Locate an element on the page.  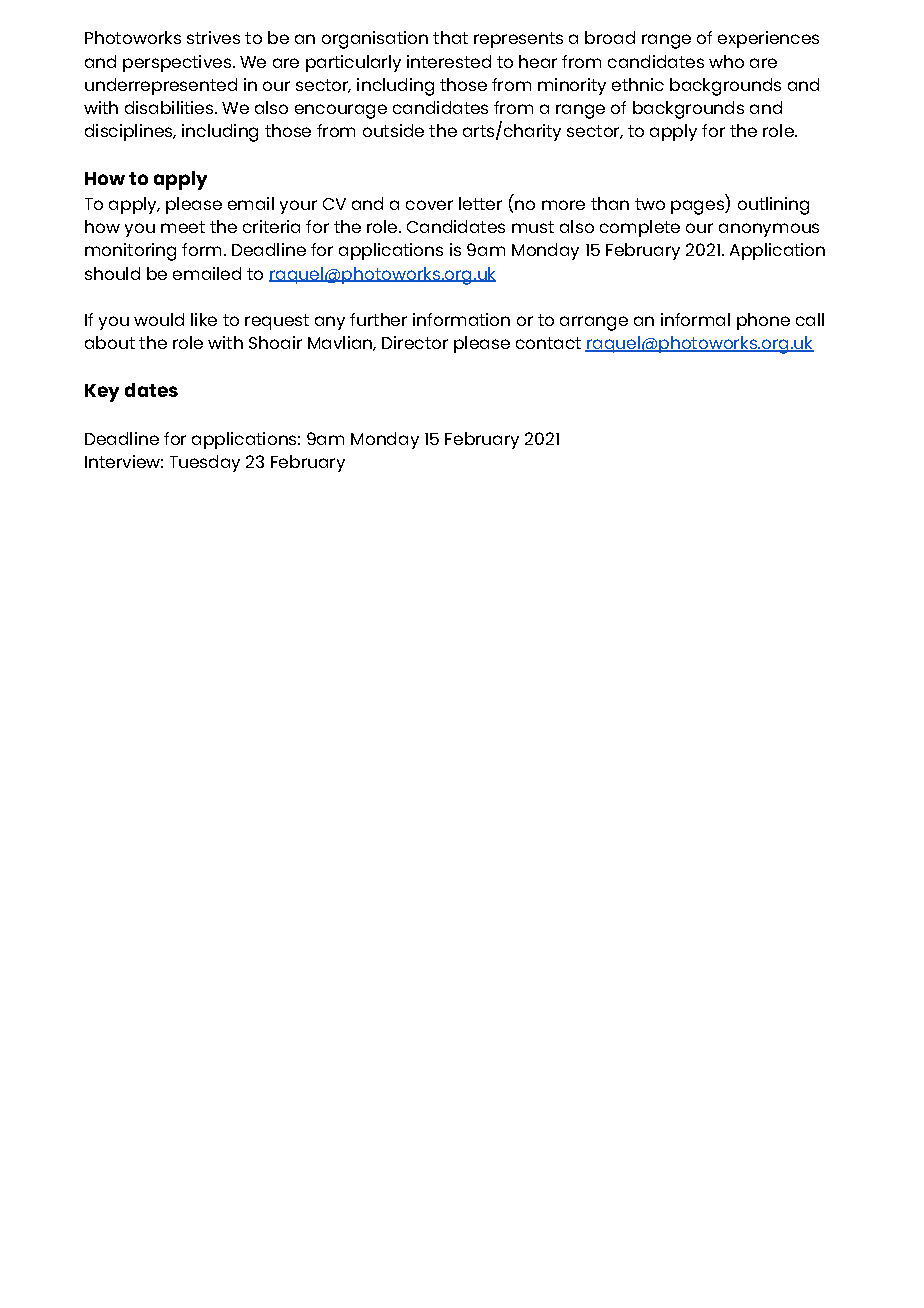
interested is located at coordinates (449, 61).
